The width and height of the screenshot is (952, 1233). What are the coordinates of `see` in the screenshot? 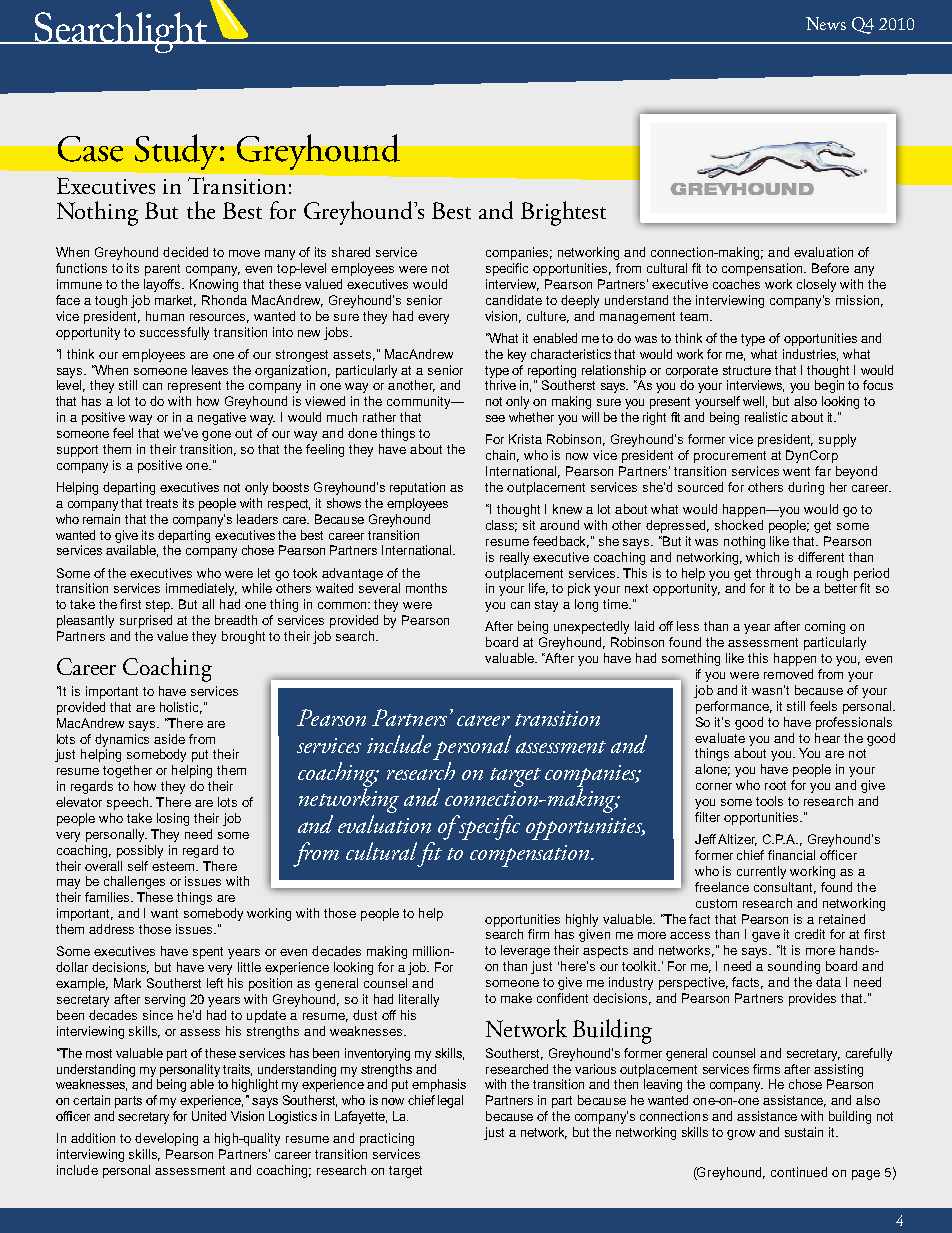 It's located at (495, 418).
